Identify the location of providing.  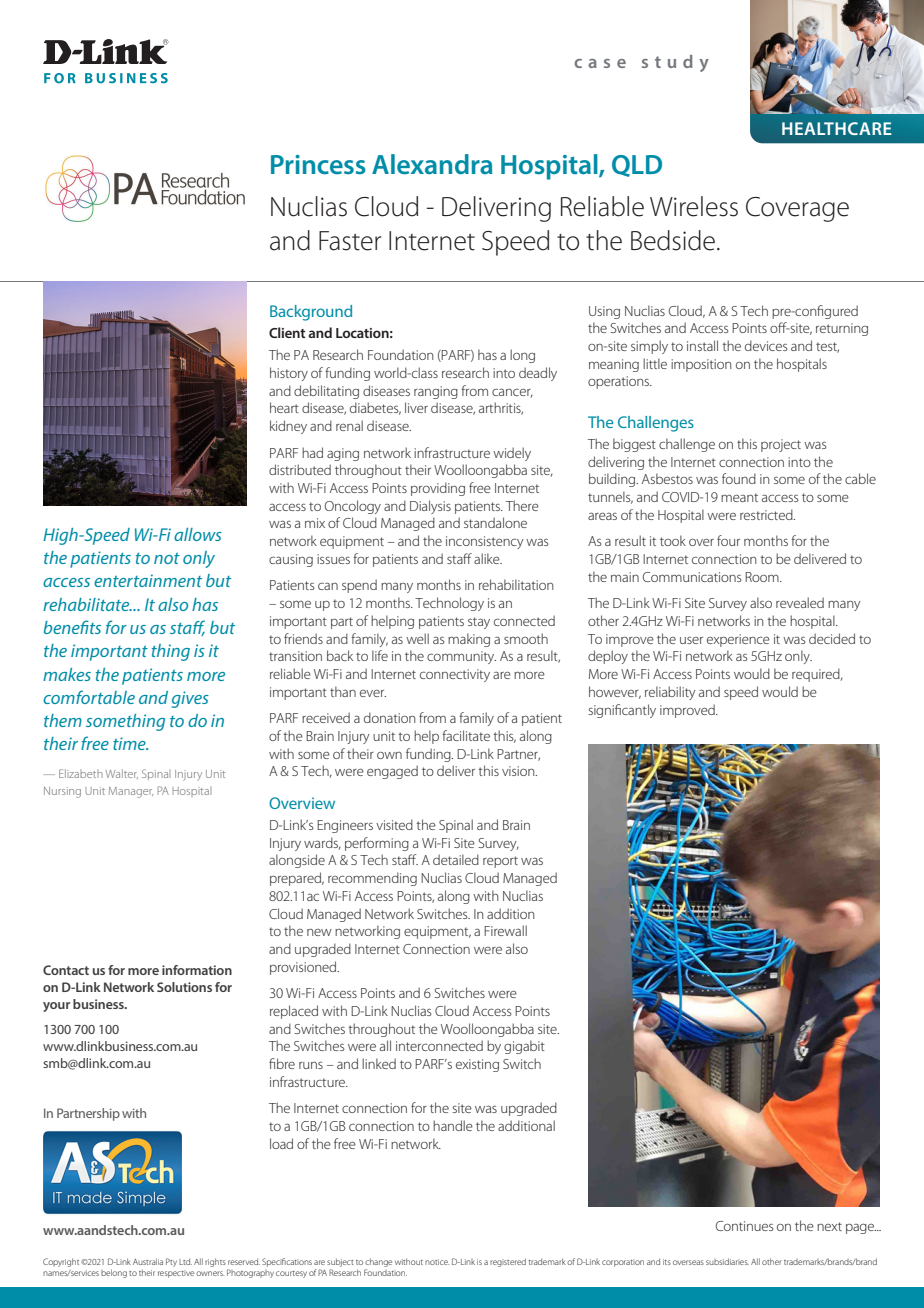
(438, 489).
